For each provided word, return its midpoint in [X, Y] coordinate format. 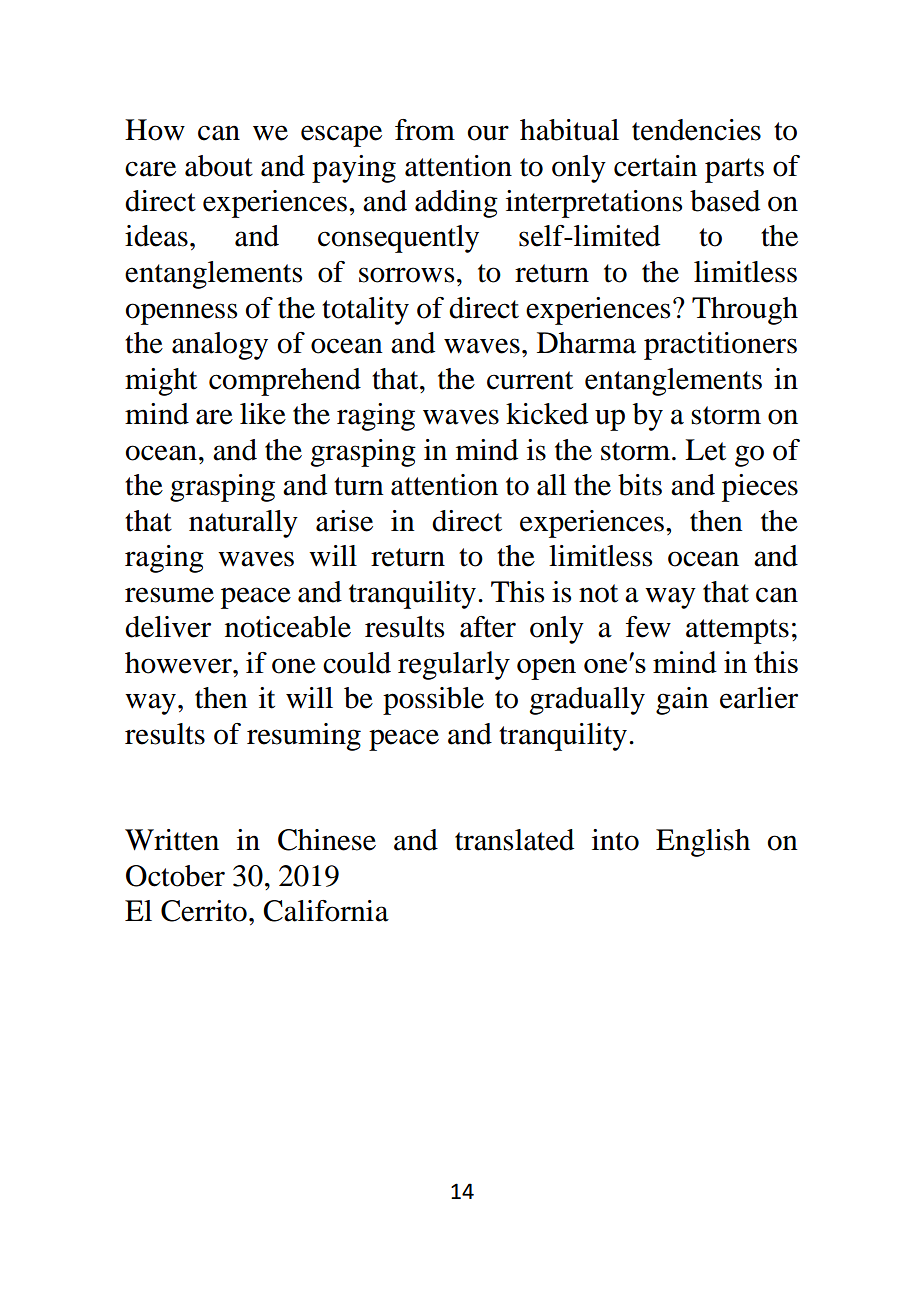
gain [682, 701]
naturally [243, 524]
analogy [220, 346]
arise [344, 521]
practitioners [720, 346]
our [488, 133]
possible [433, 701]
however [179, 663]
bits [640, 485]
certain [655, 166]
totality [365, 311]
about [219, 166]
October [175, 876]
